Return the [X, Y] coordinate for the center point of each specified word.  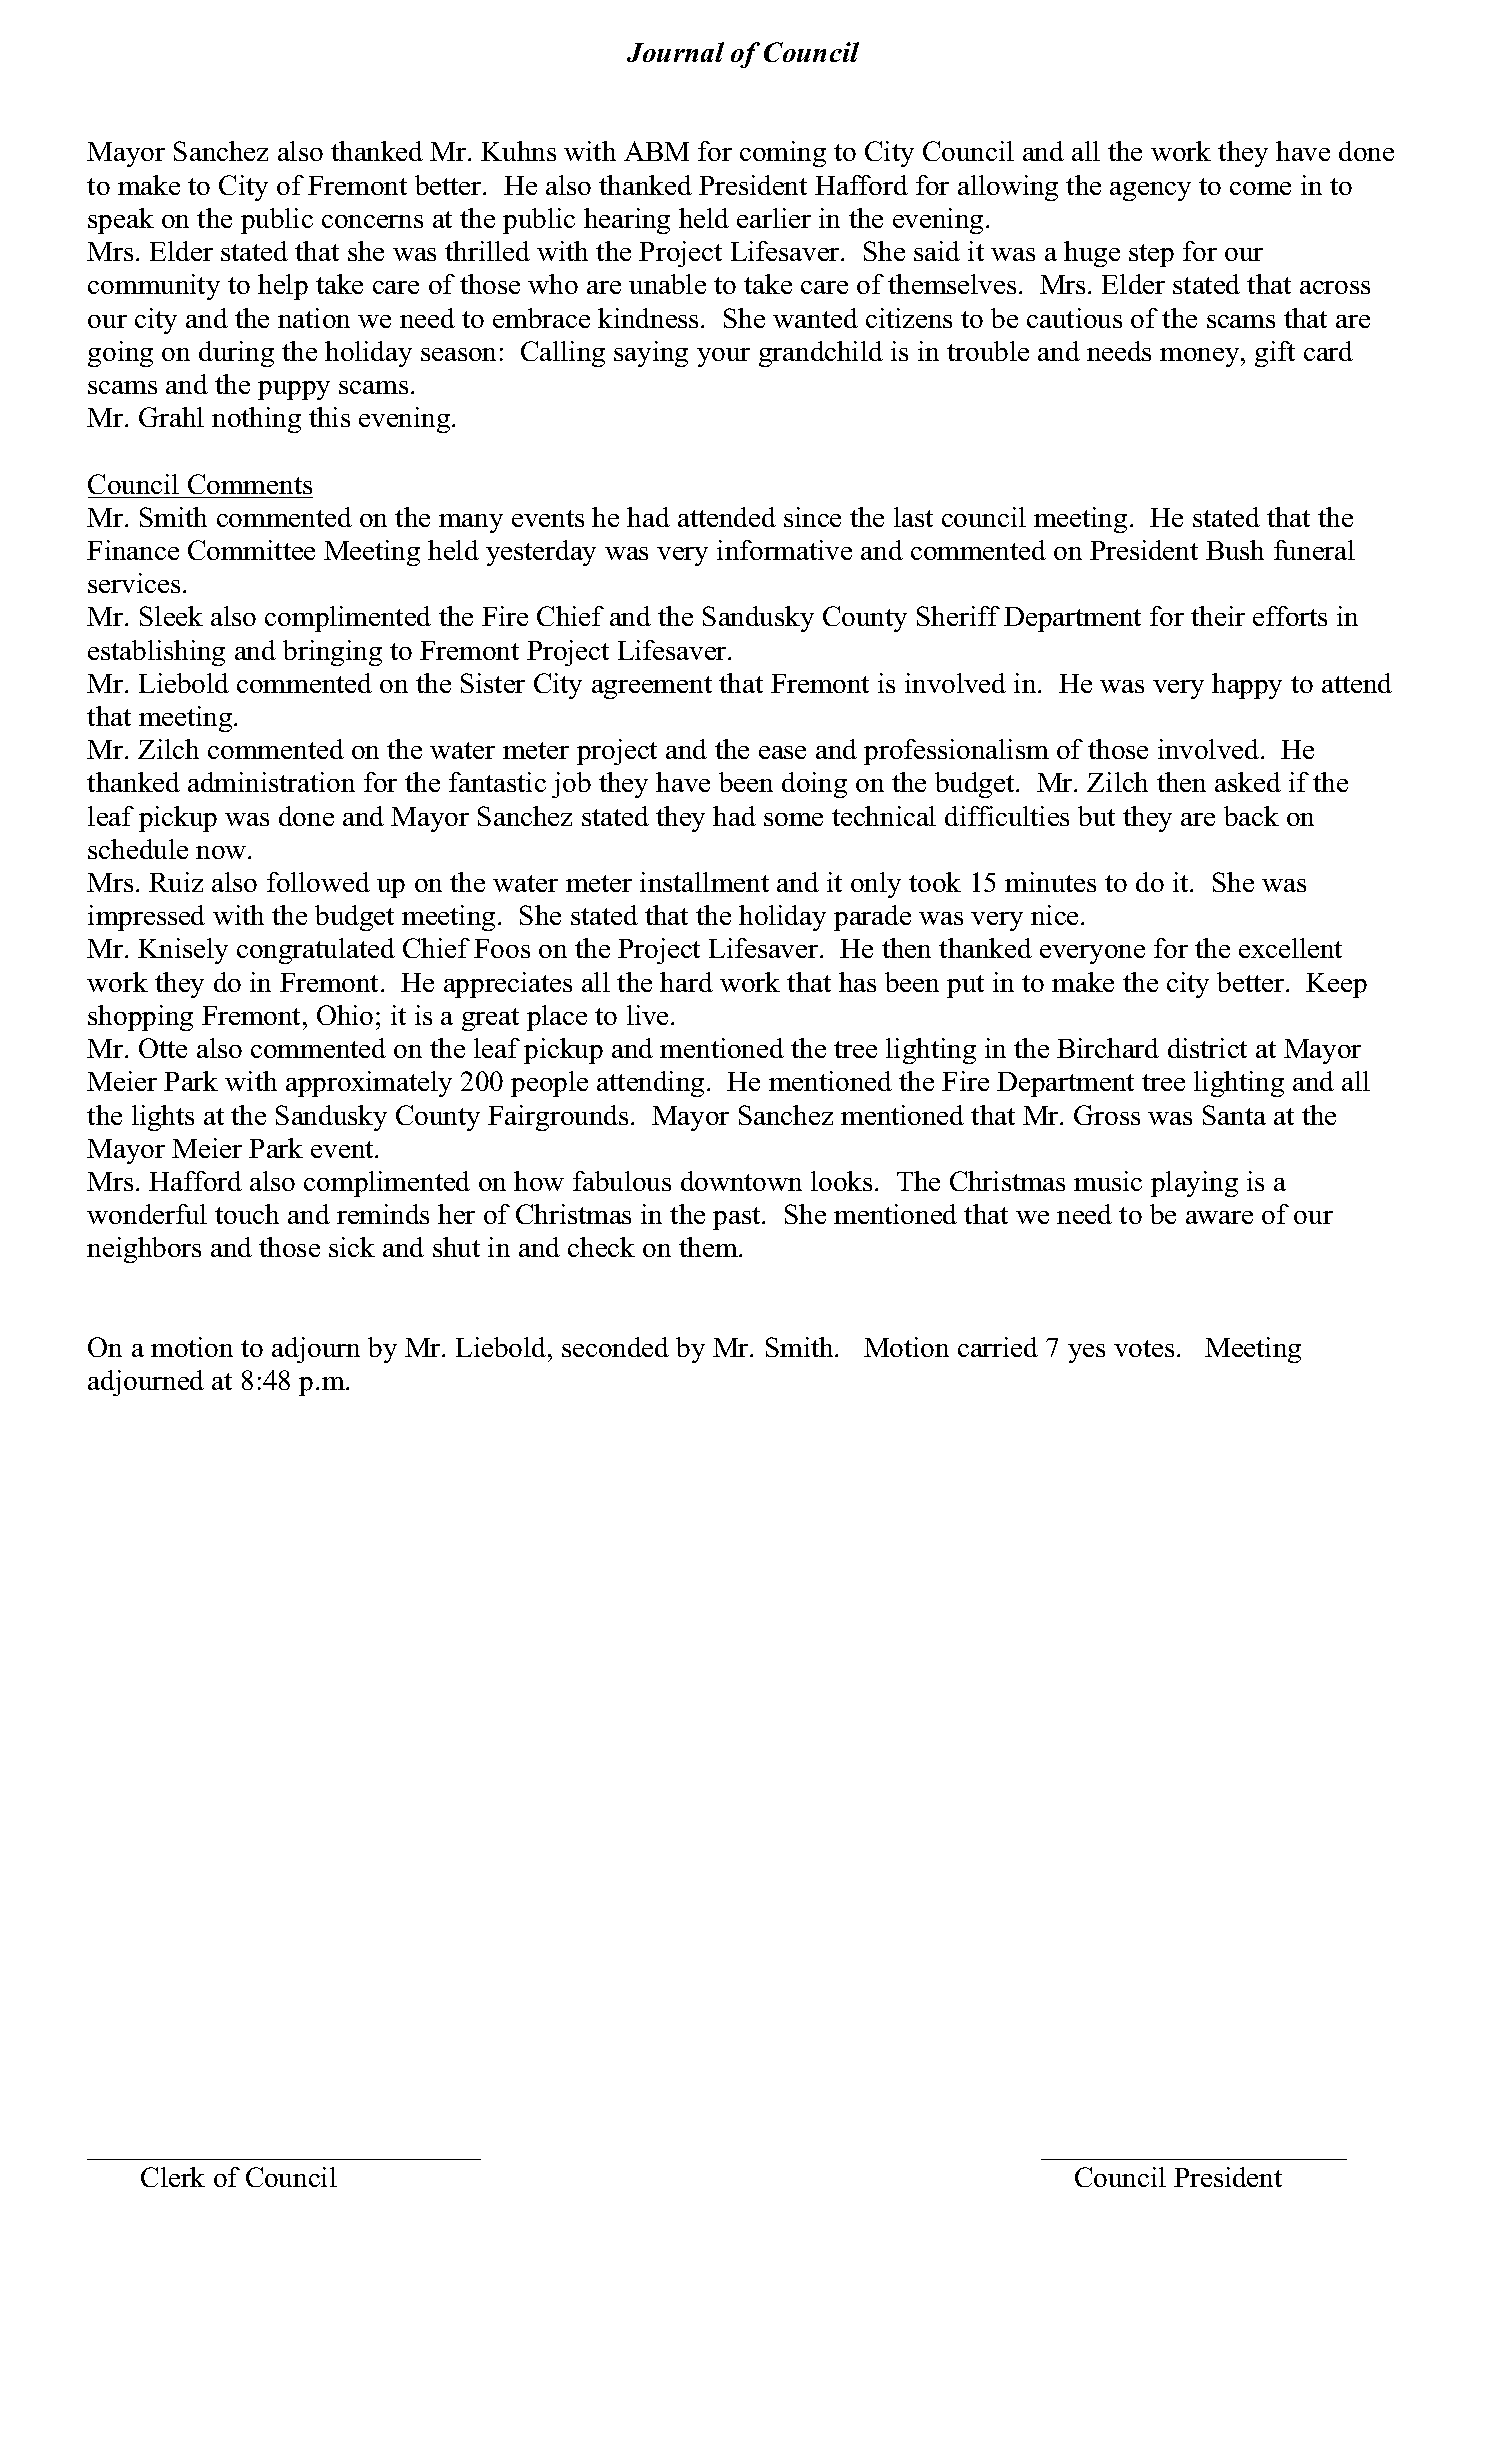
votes [1144, 1348]
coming [783, 154]
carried [998, 1347]
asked [1248, 782]
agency [1150, 191]
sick [352, 1247]
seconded [615, 1347]
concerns [372, 221]
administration [271, 782]
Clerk [173, 2177]
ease [782, 752]
